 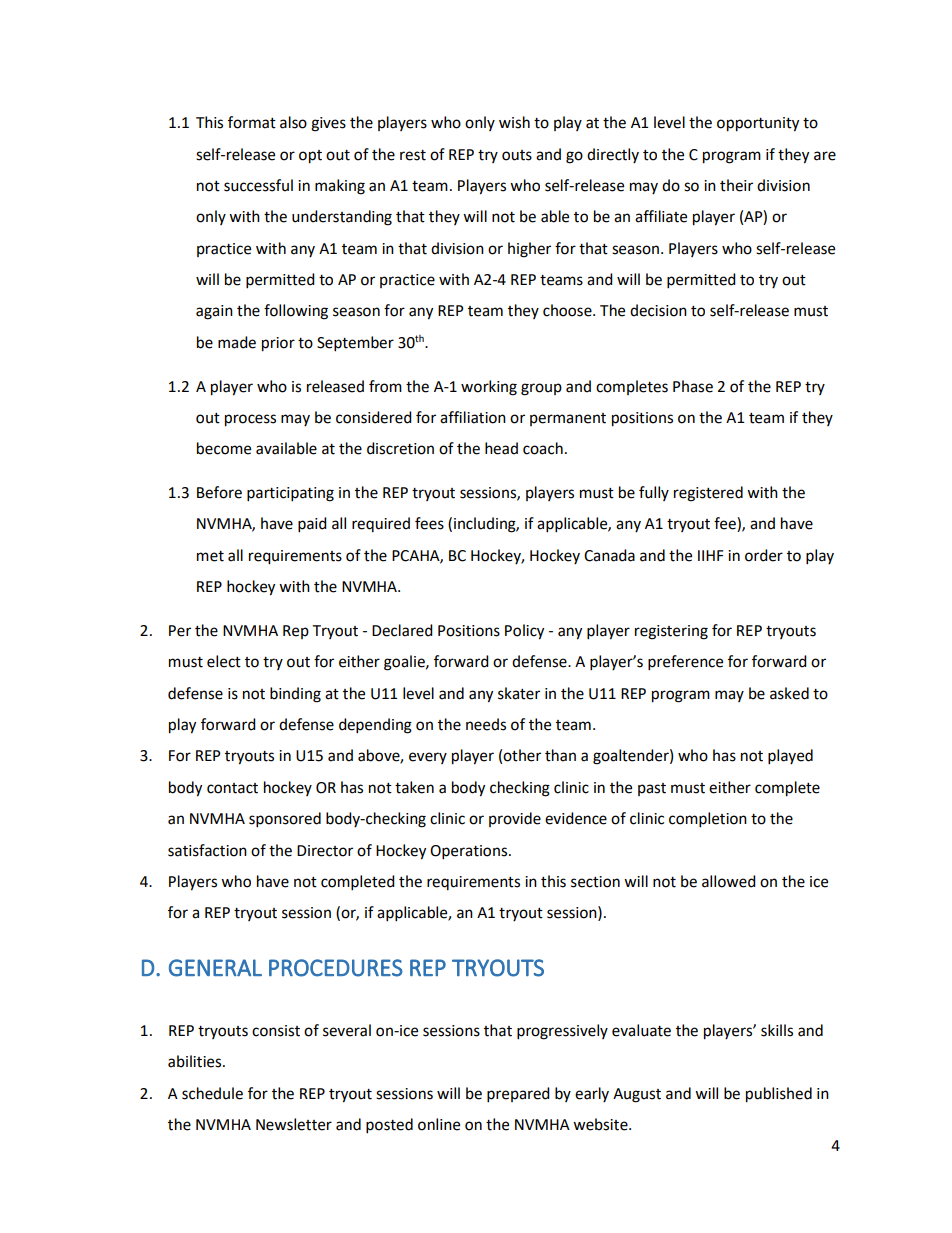 I want to click on sponsored, so click(x=285, y=820).
